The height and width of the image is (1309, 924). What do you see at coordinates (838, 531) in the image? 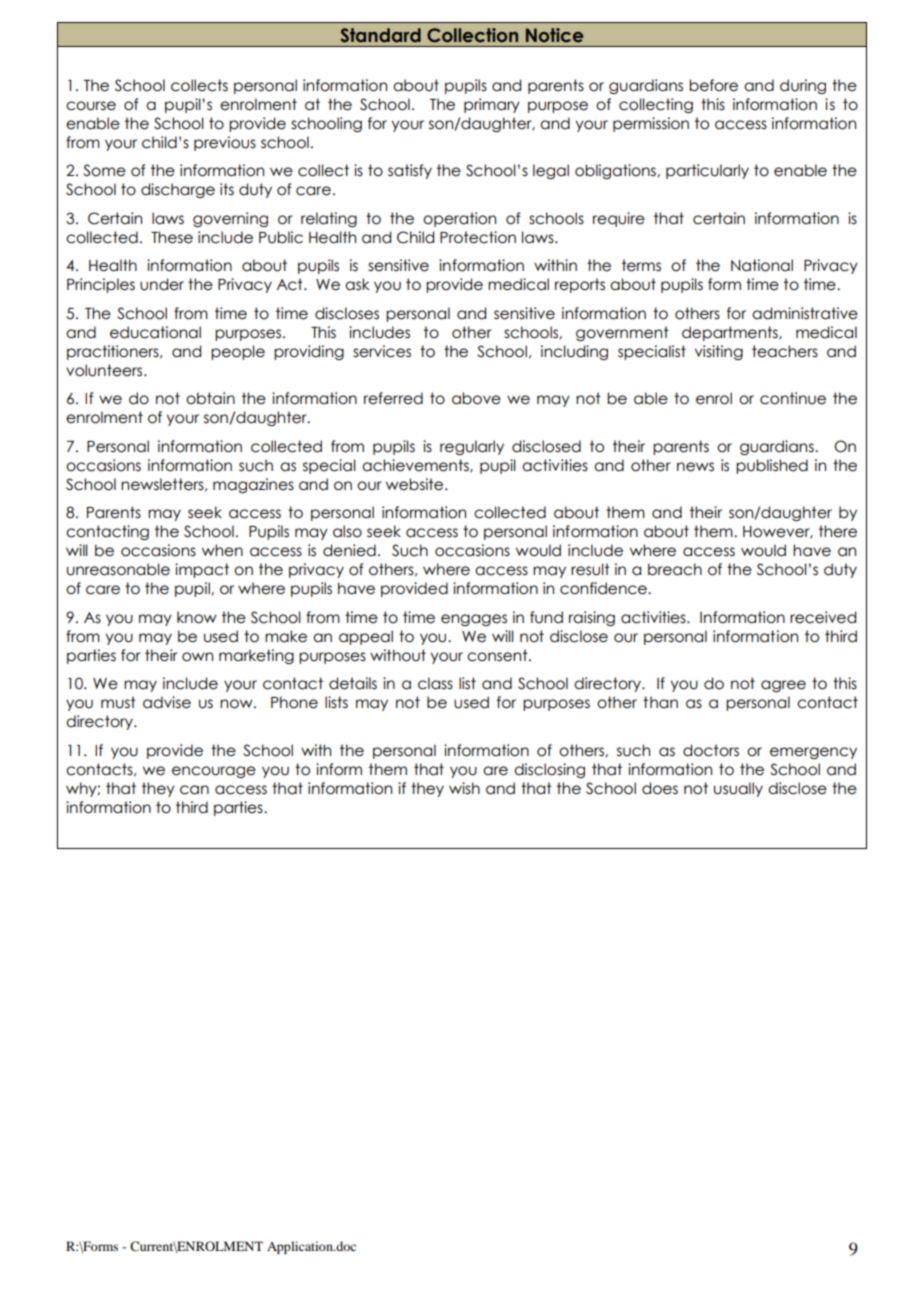
I see `there` at bounding box center [838, 531].
